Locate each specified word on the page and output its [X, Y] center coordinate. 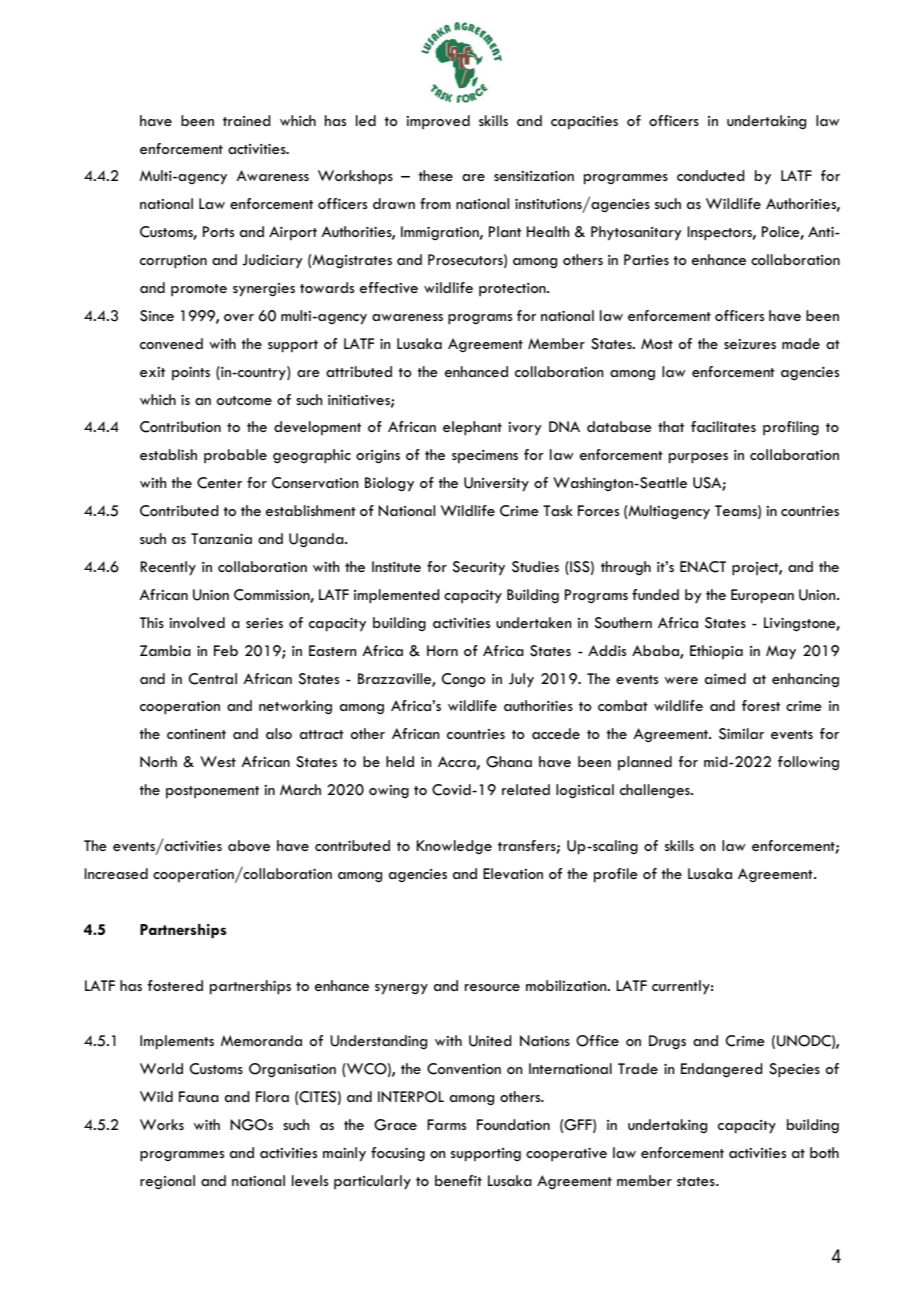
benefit [458, 1180]
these [436, 175]
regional [167, 1182]
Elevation [513, 873]
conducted [710, 175]
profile [616, 875]
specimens [485, 457]
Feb [226, 650]
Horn [442, 650]
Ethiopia [716, 652]
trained [246, 120]
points [191, 373]
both [824, 1152]
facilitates [723, 426]
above [249, 845]
